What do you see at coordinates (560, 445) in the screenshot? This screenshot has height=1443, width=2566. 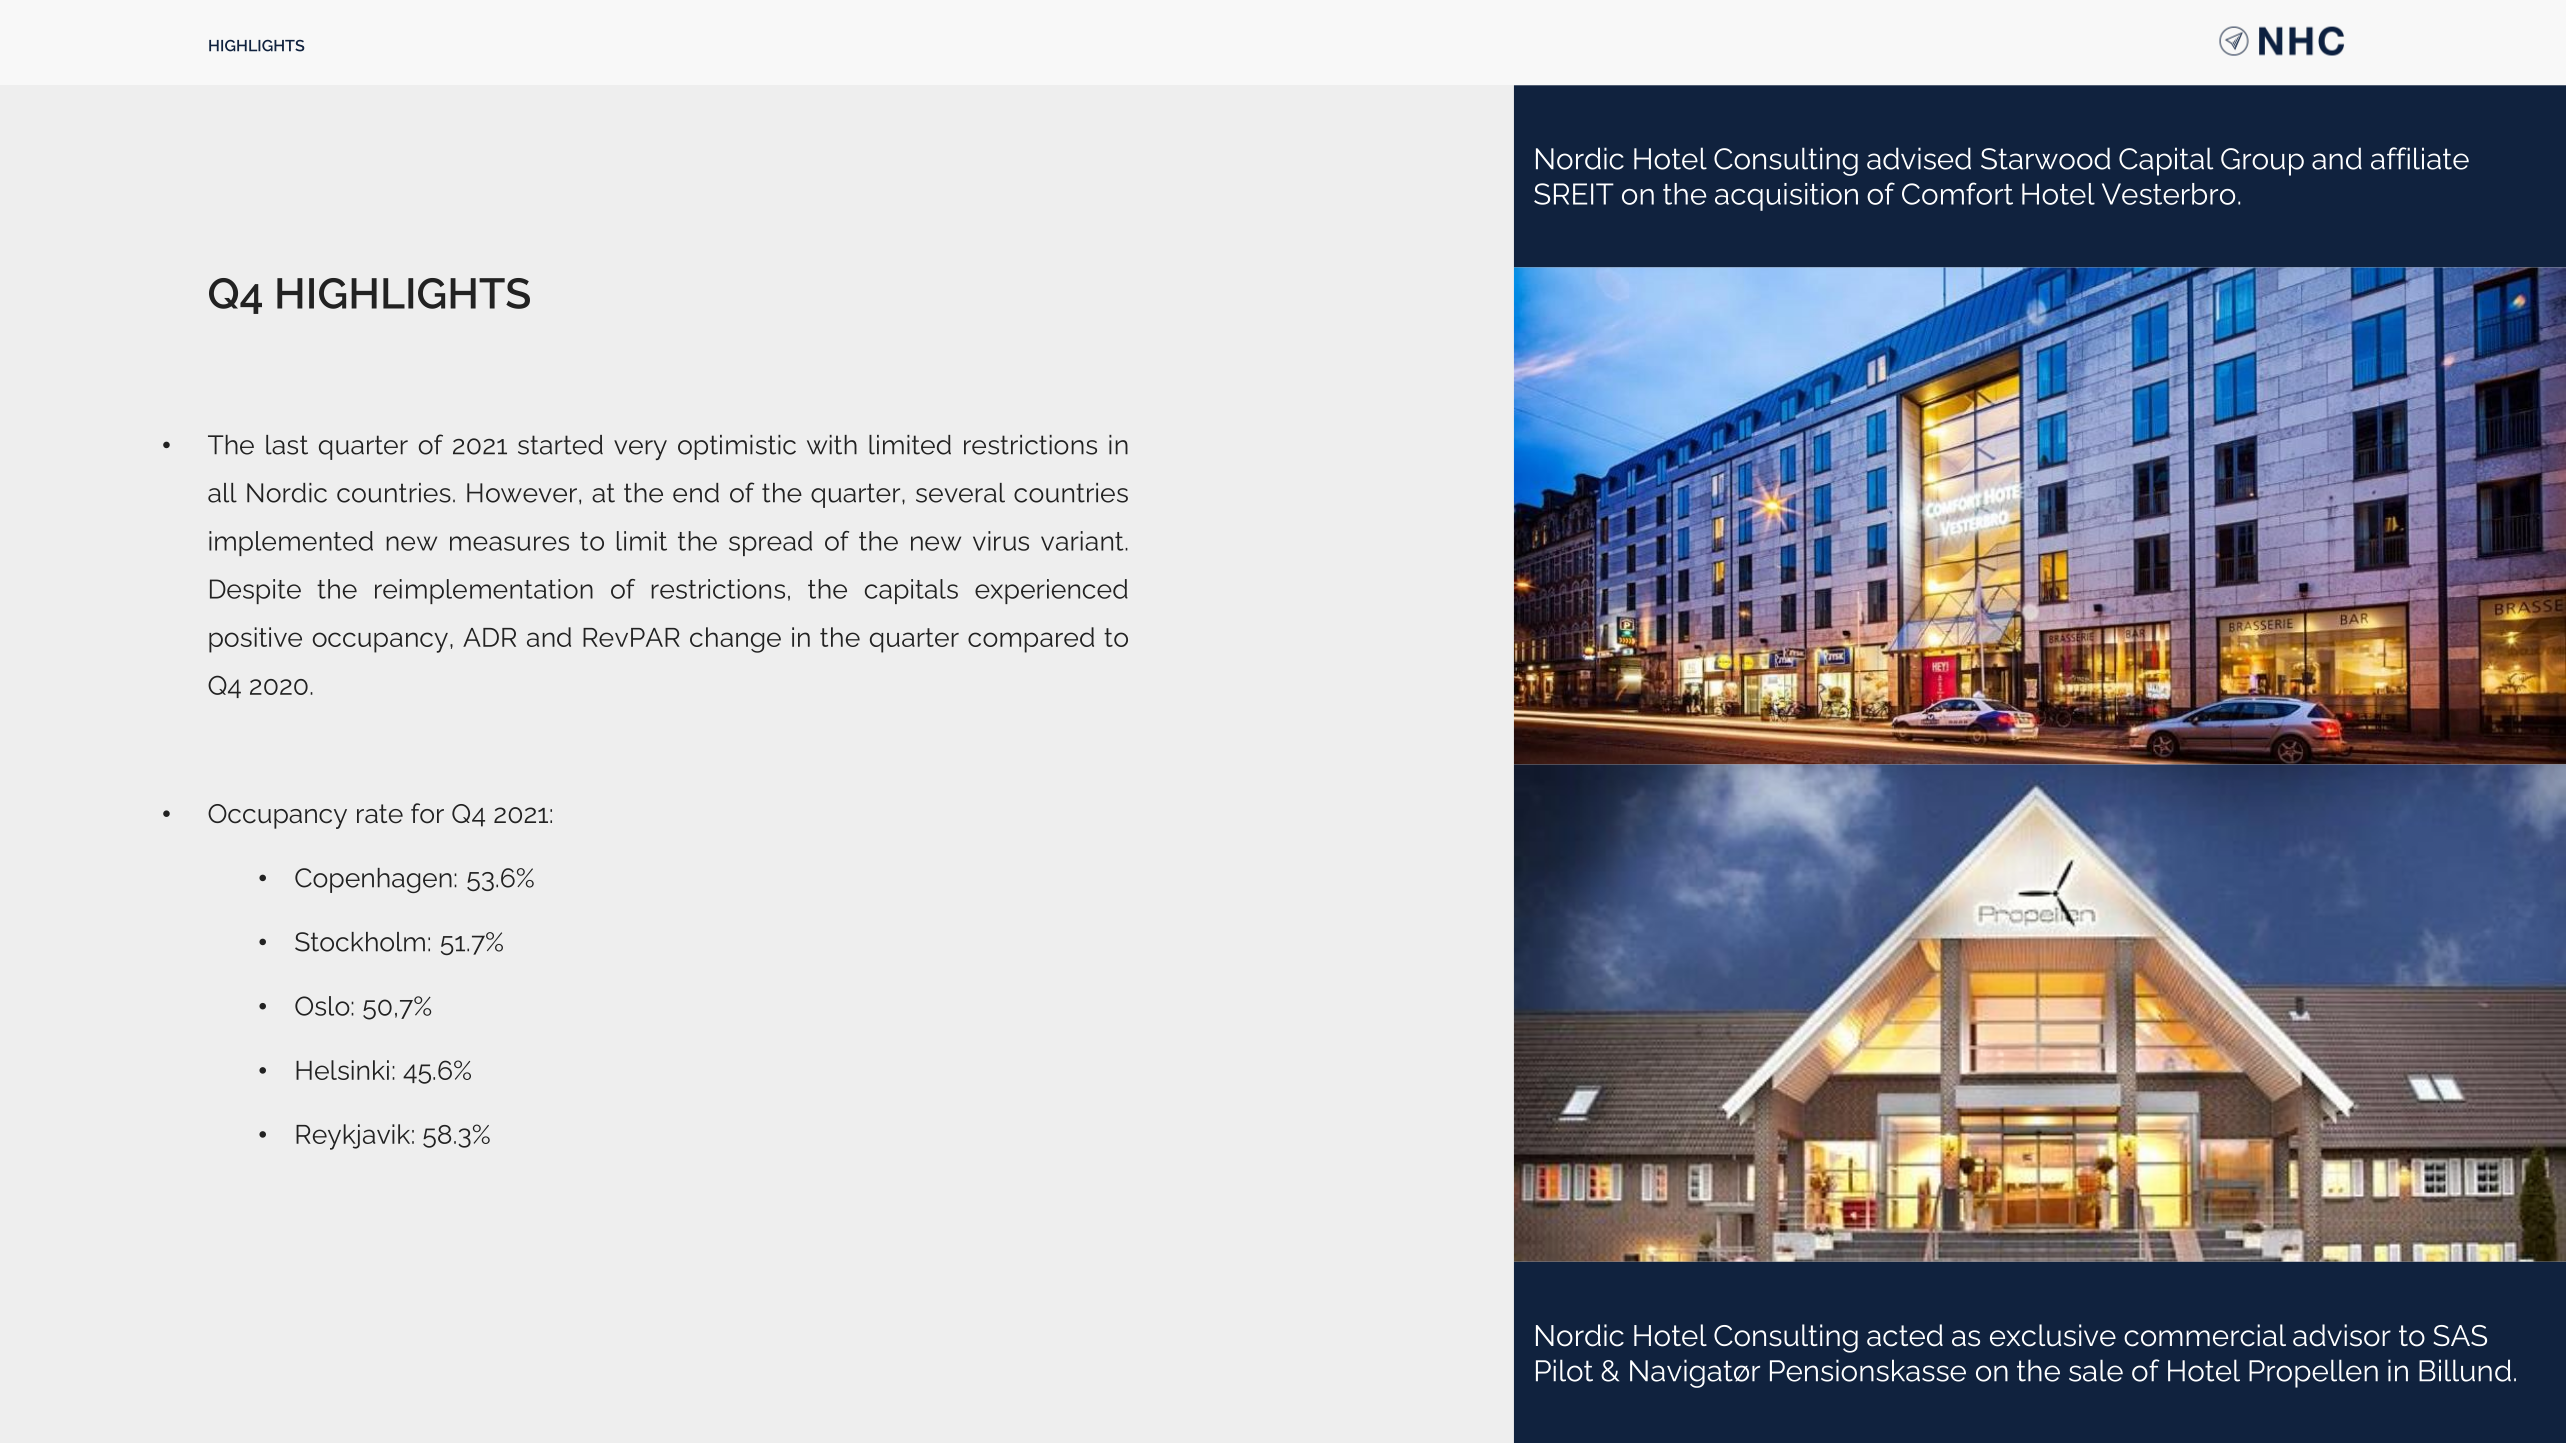 I see `started` at bounding box center [560, 445].
